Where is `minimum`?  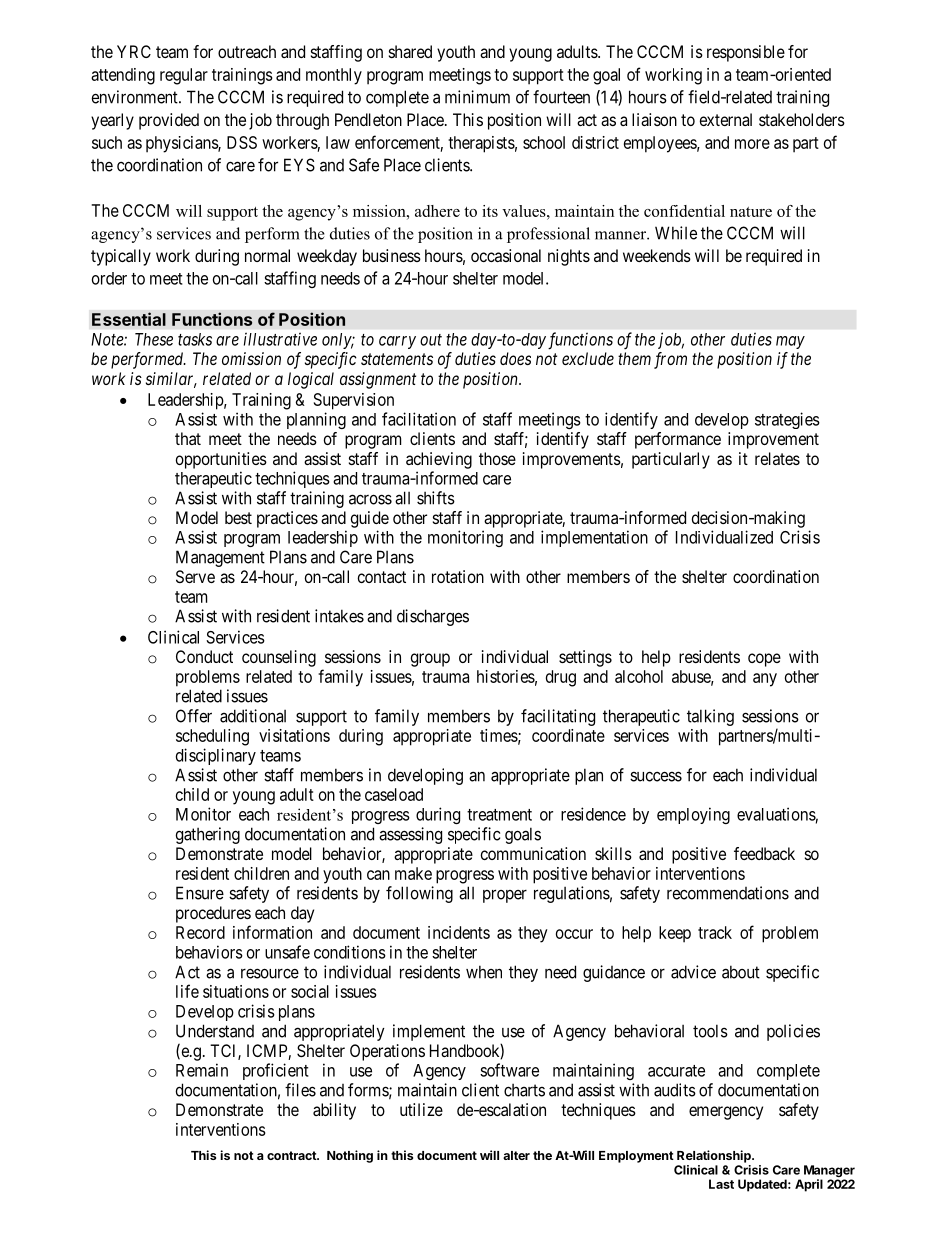 minimum is located at coordinates (477, 97).
